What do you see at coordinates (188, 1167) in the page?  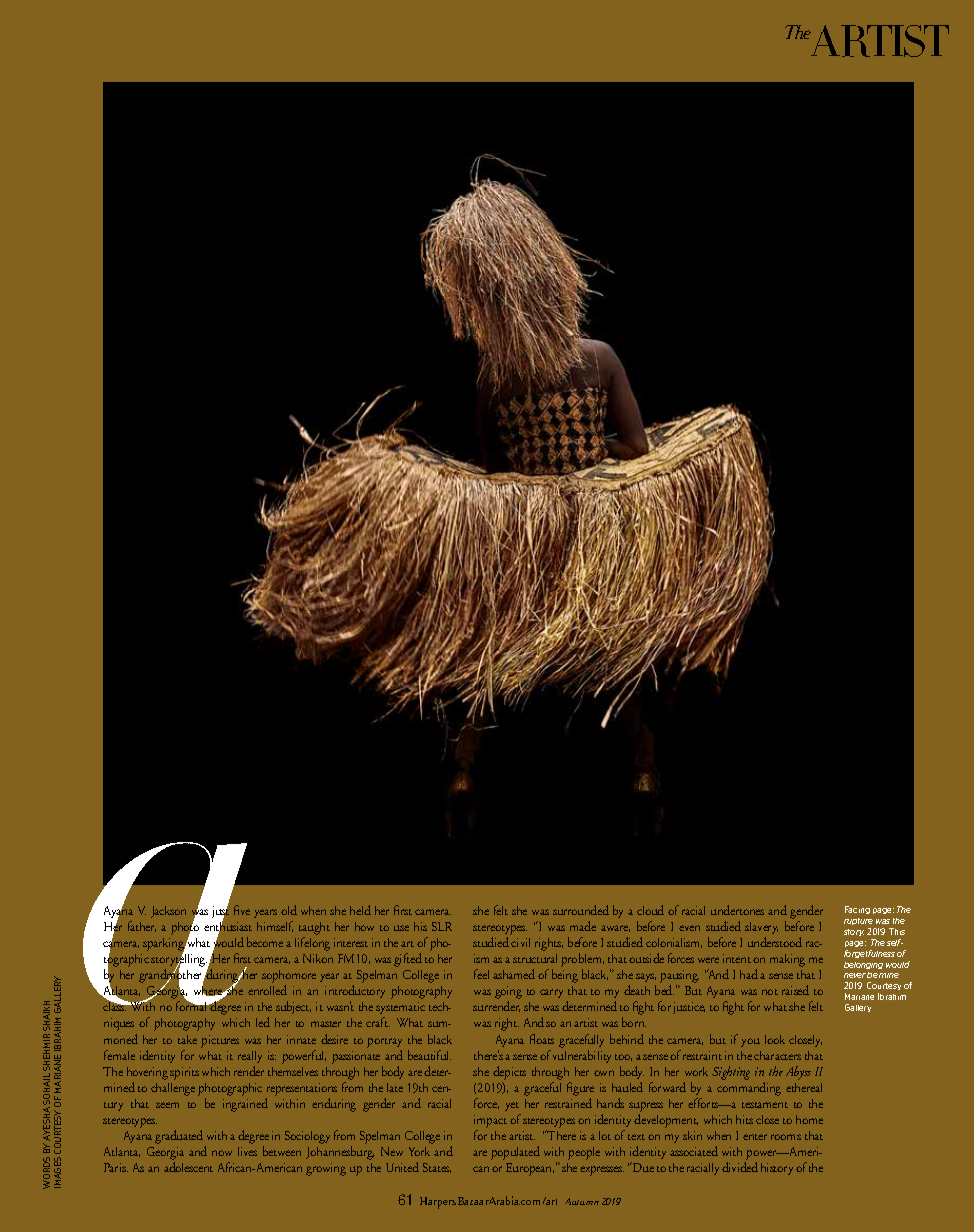 I see `adolescent` at bounding box center [188, 1167].
